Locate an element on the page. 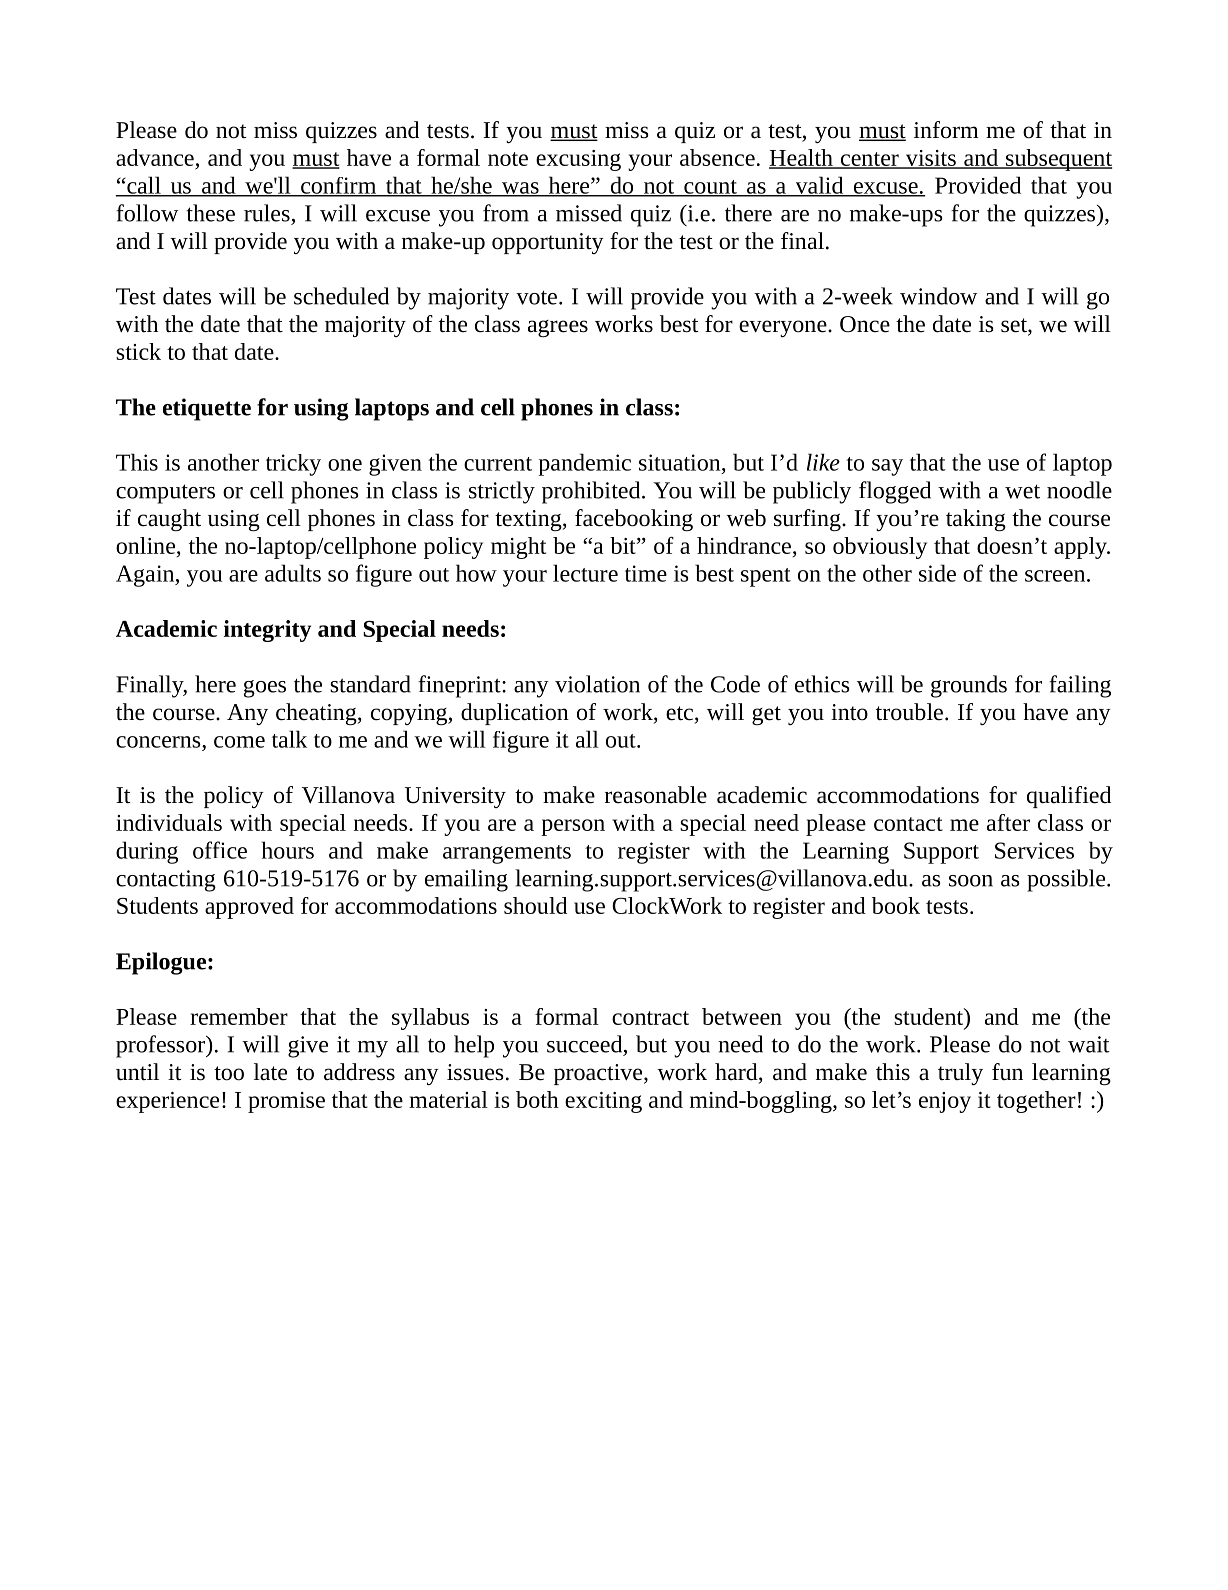 The width and height of the document is (1228, 1590). truly is located at coordinates (960, 1074).
